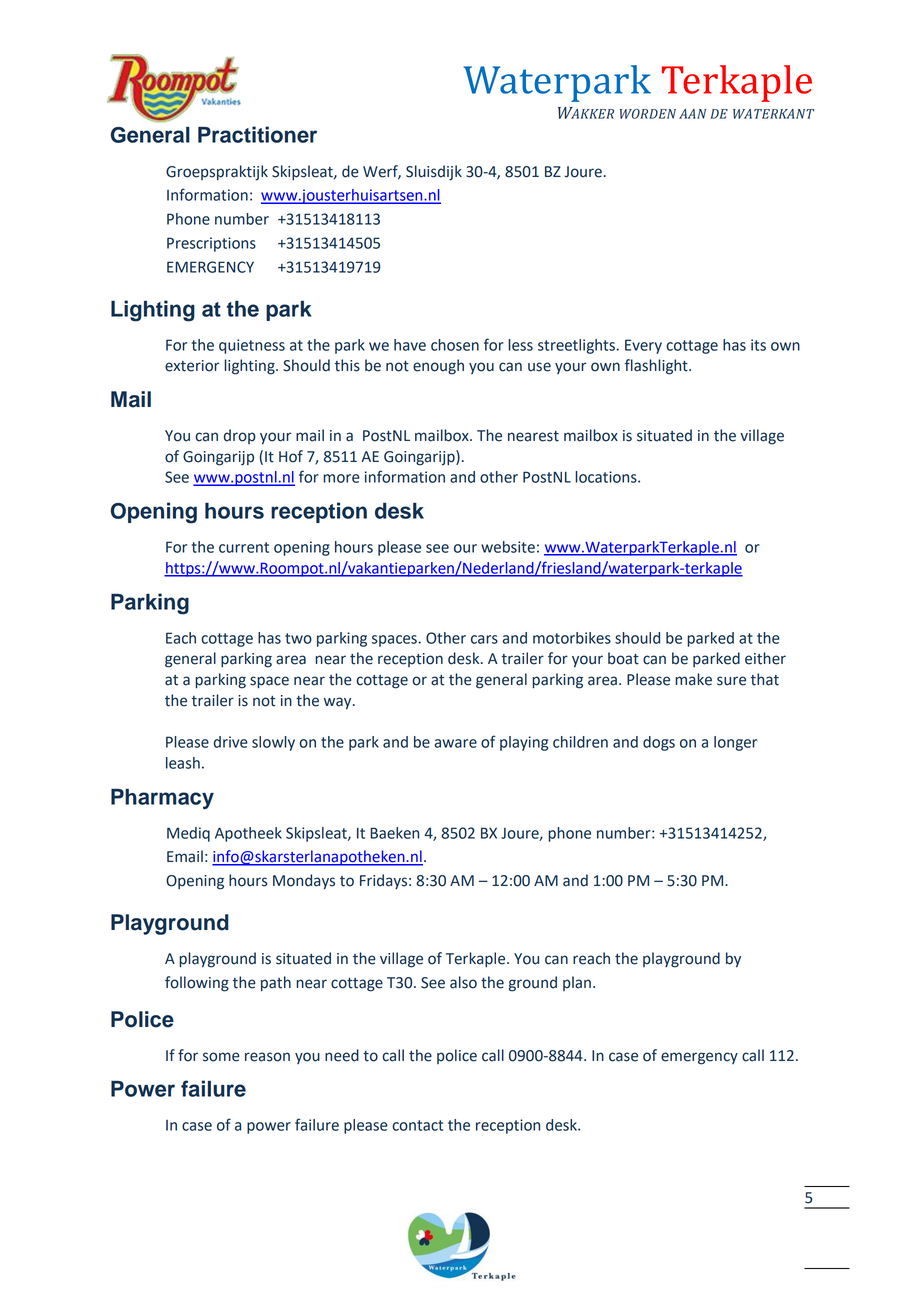 Image resolution: width=924 pixels, height=1308 pixels. What do you see at coordinates (298, 638) in the screenshot?
I see `two` at bounding box center [298, 638].
